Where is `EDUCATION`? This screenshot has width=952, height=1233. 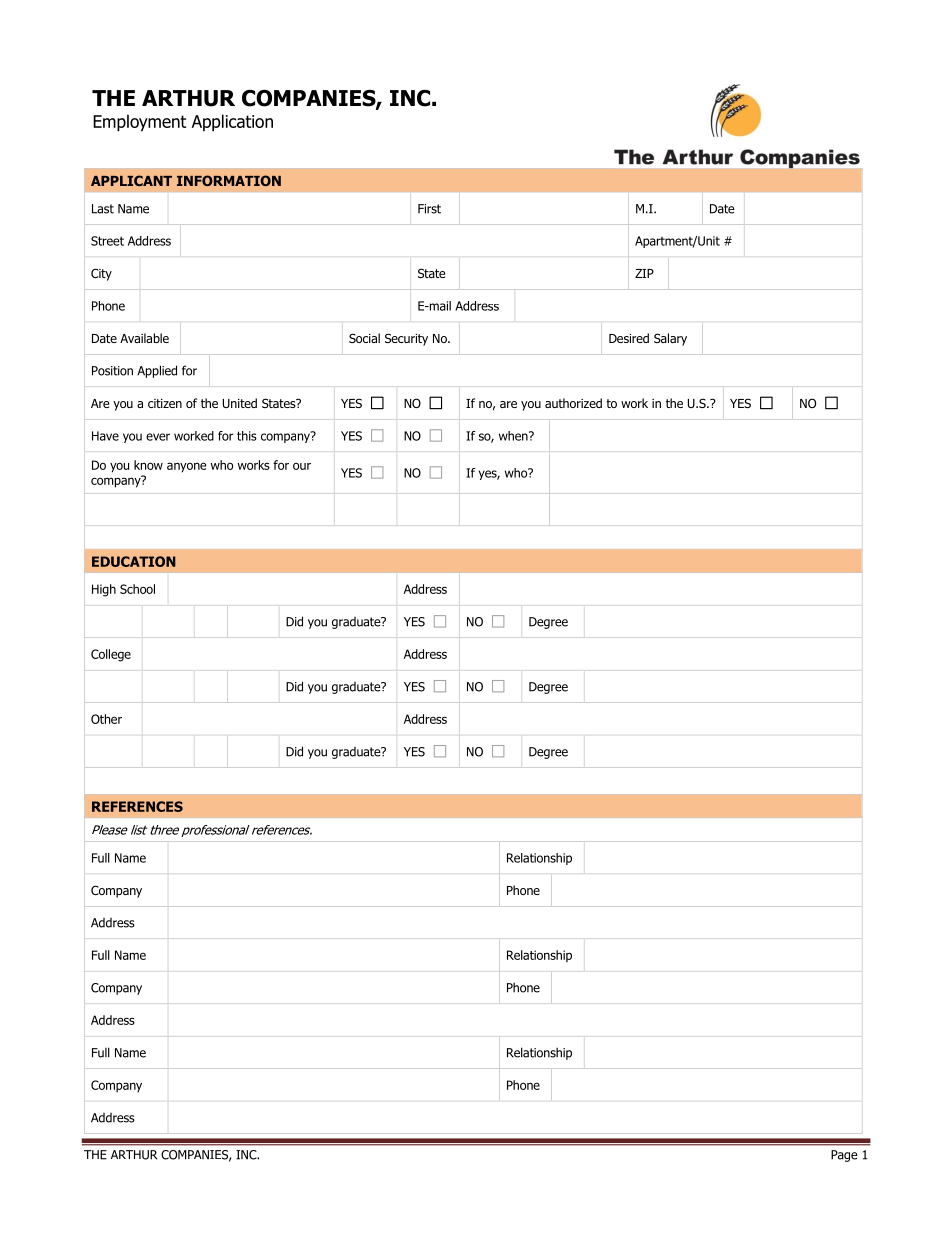
EDUCATION is located at coordinates (134, 561).
